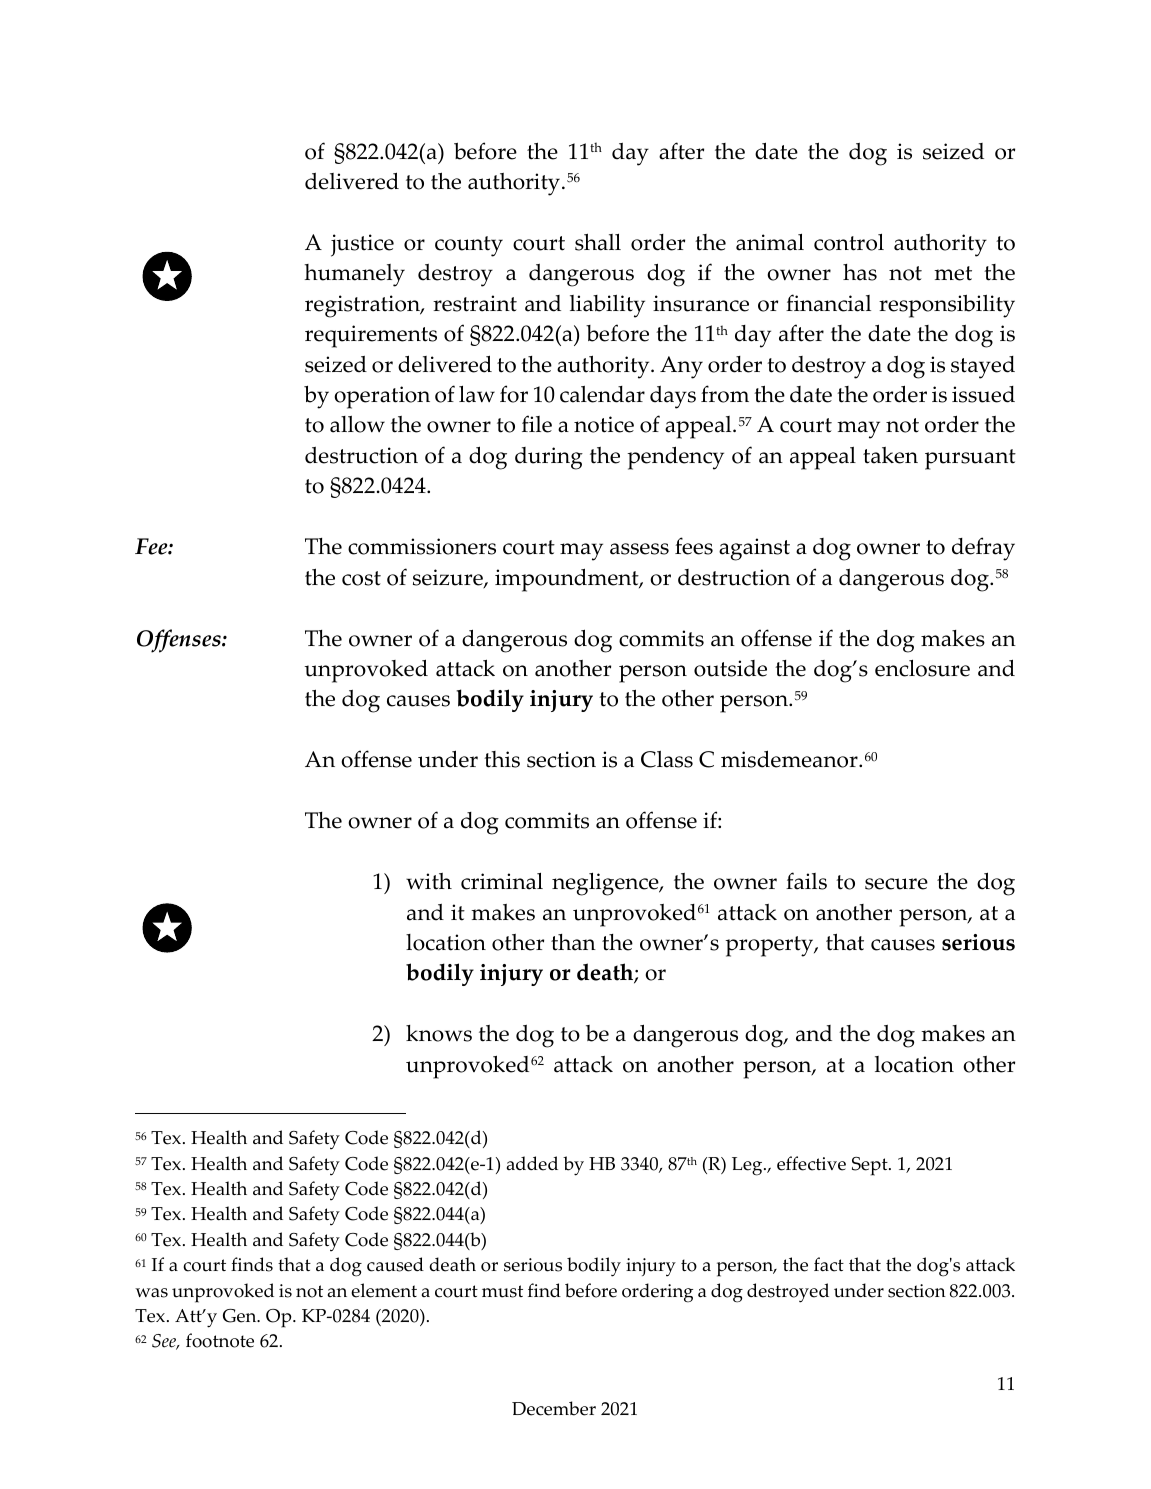  I want to click on knows, so click(439, 1033).
